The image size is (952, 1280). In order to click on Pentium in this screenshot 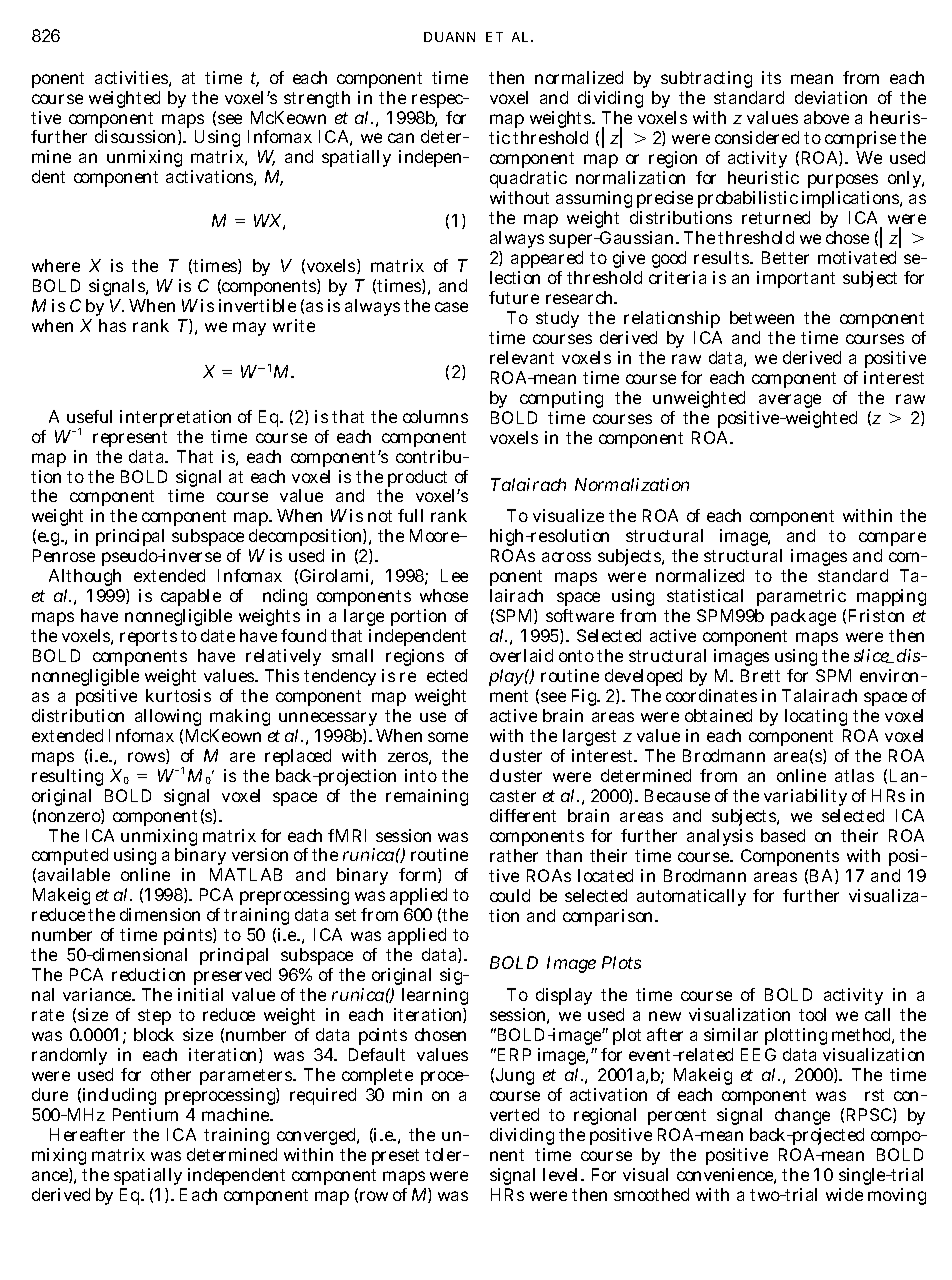, I will do `click(145, 1114)`.
